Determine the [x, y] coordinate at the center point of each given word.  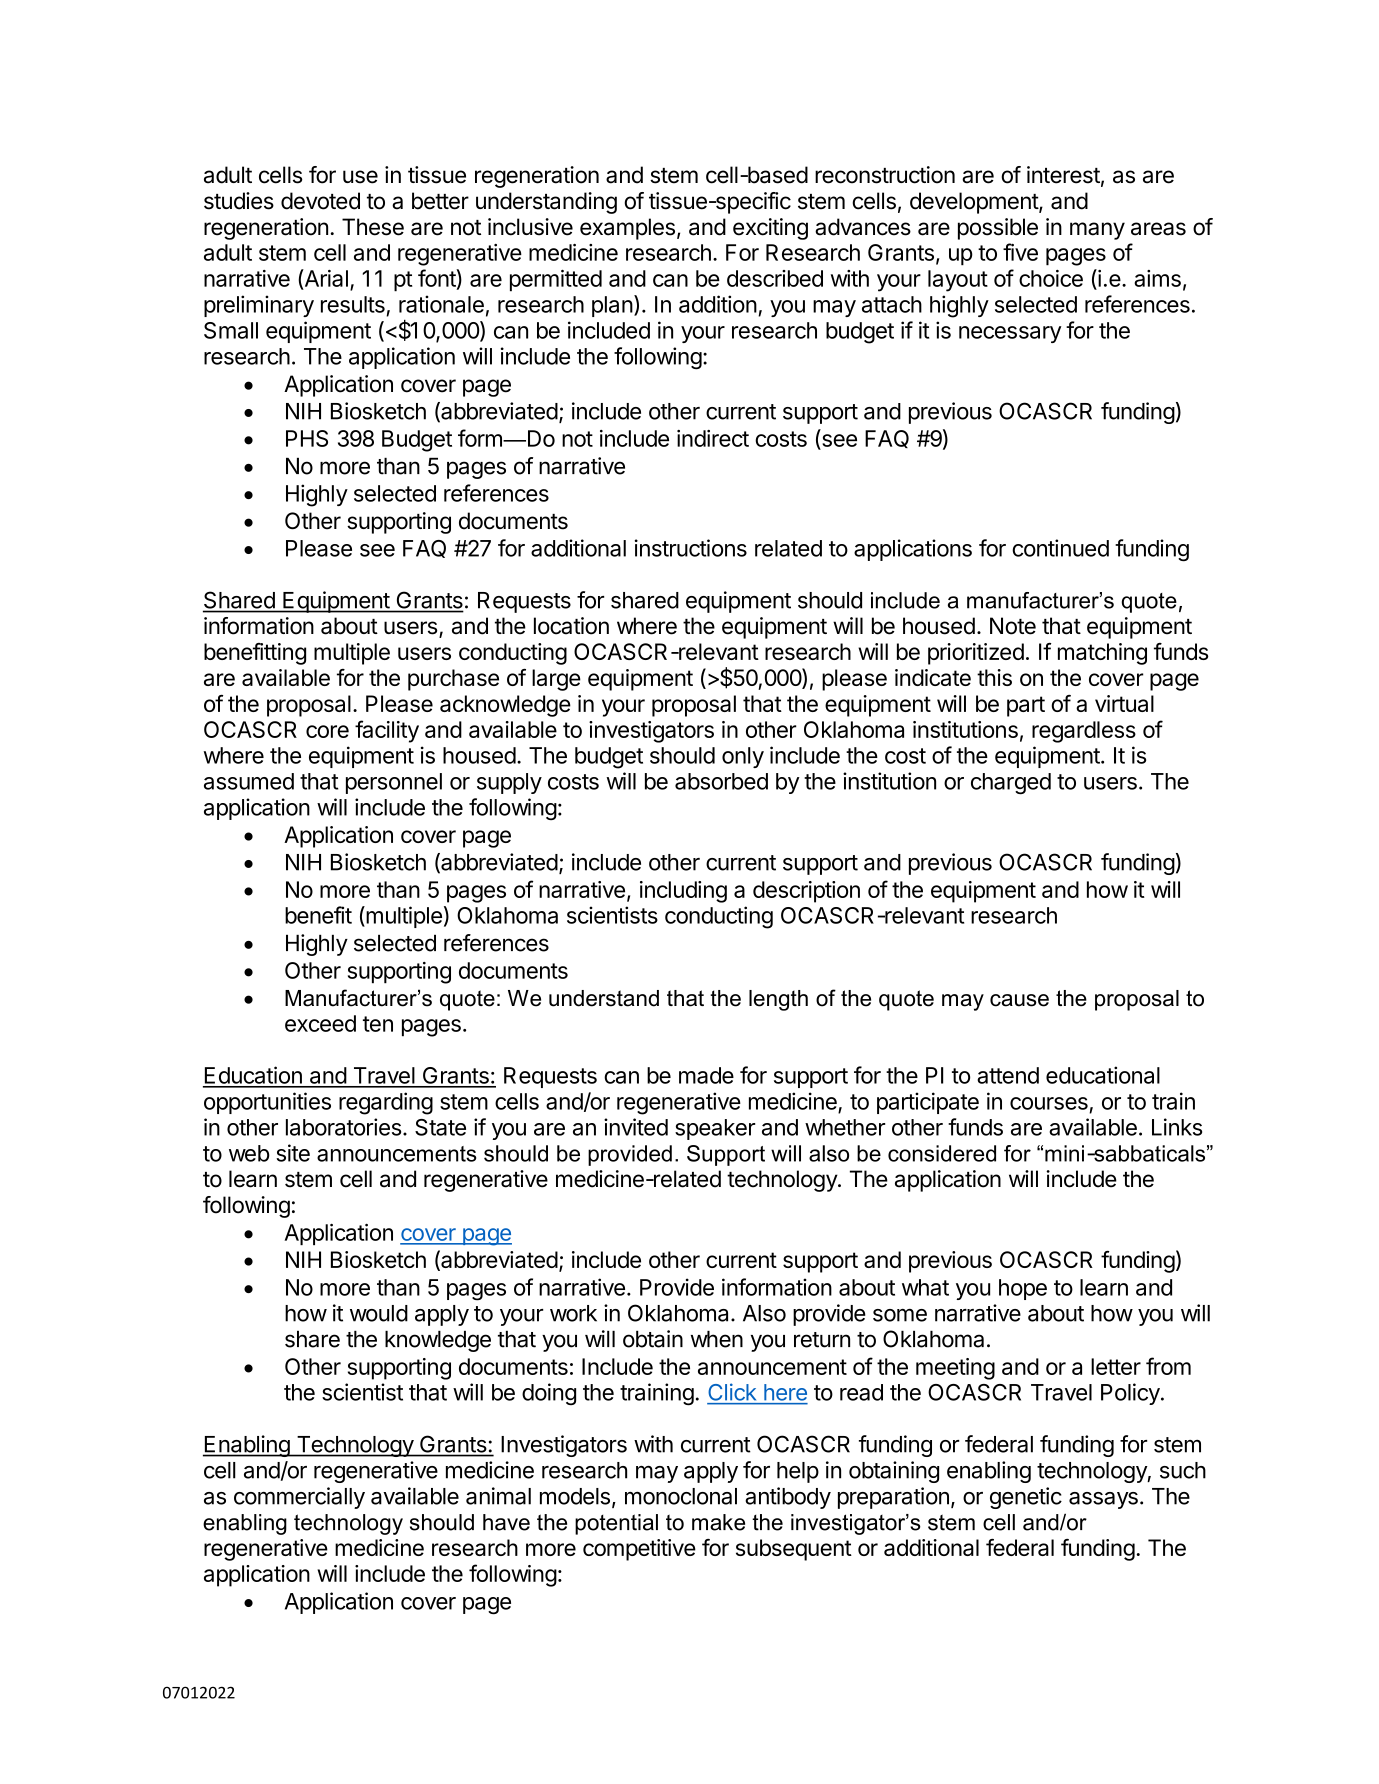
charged [1011, 784]
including [683, 892]
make [718, 1522]
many [1097, 231]
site [293, 1153]
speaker [715, 1129]
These [373, 227]
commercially [299, 1498]
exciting [770, 229]
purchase [453, 680]
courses [1049, 1103]
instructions [691, 548]
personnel [394, 783]
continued [1060, 548]
